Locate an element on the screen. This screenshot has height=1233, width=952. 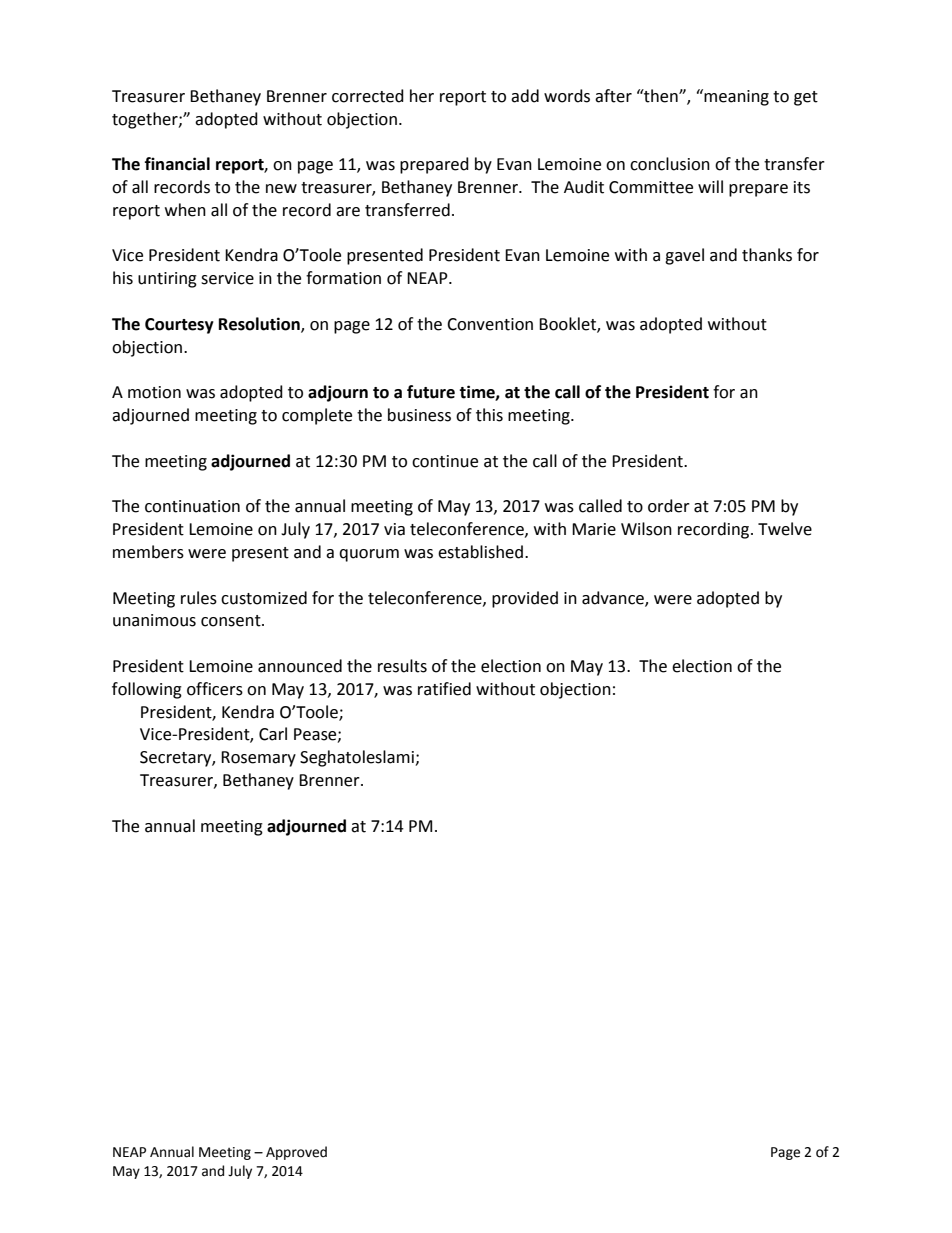
financial is located at coordinates (177, 164).
